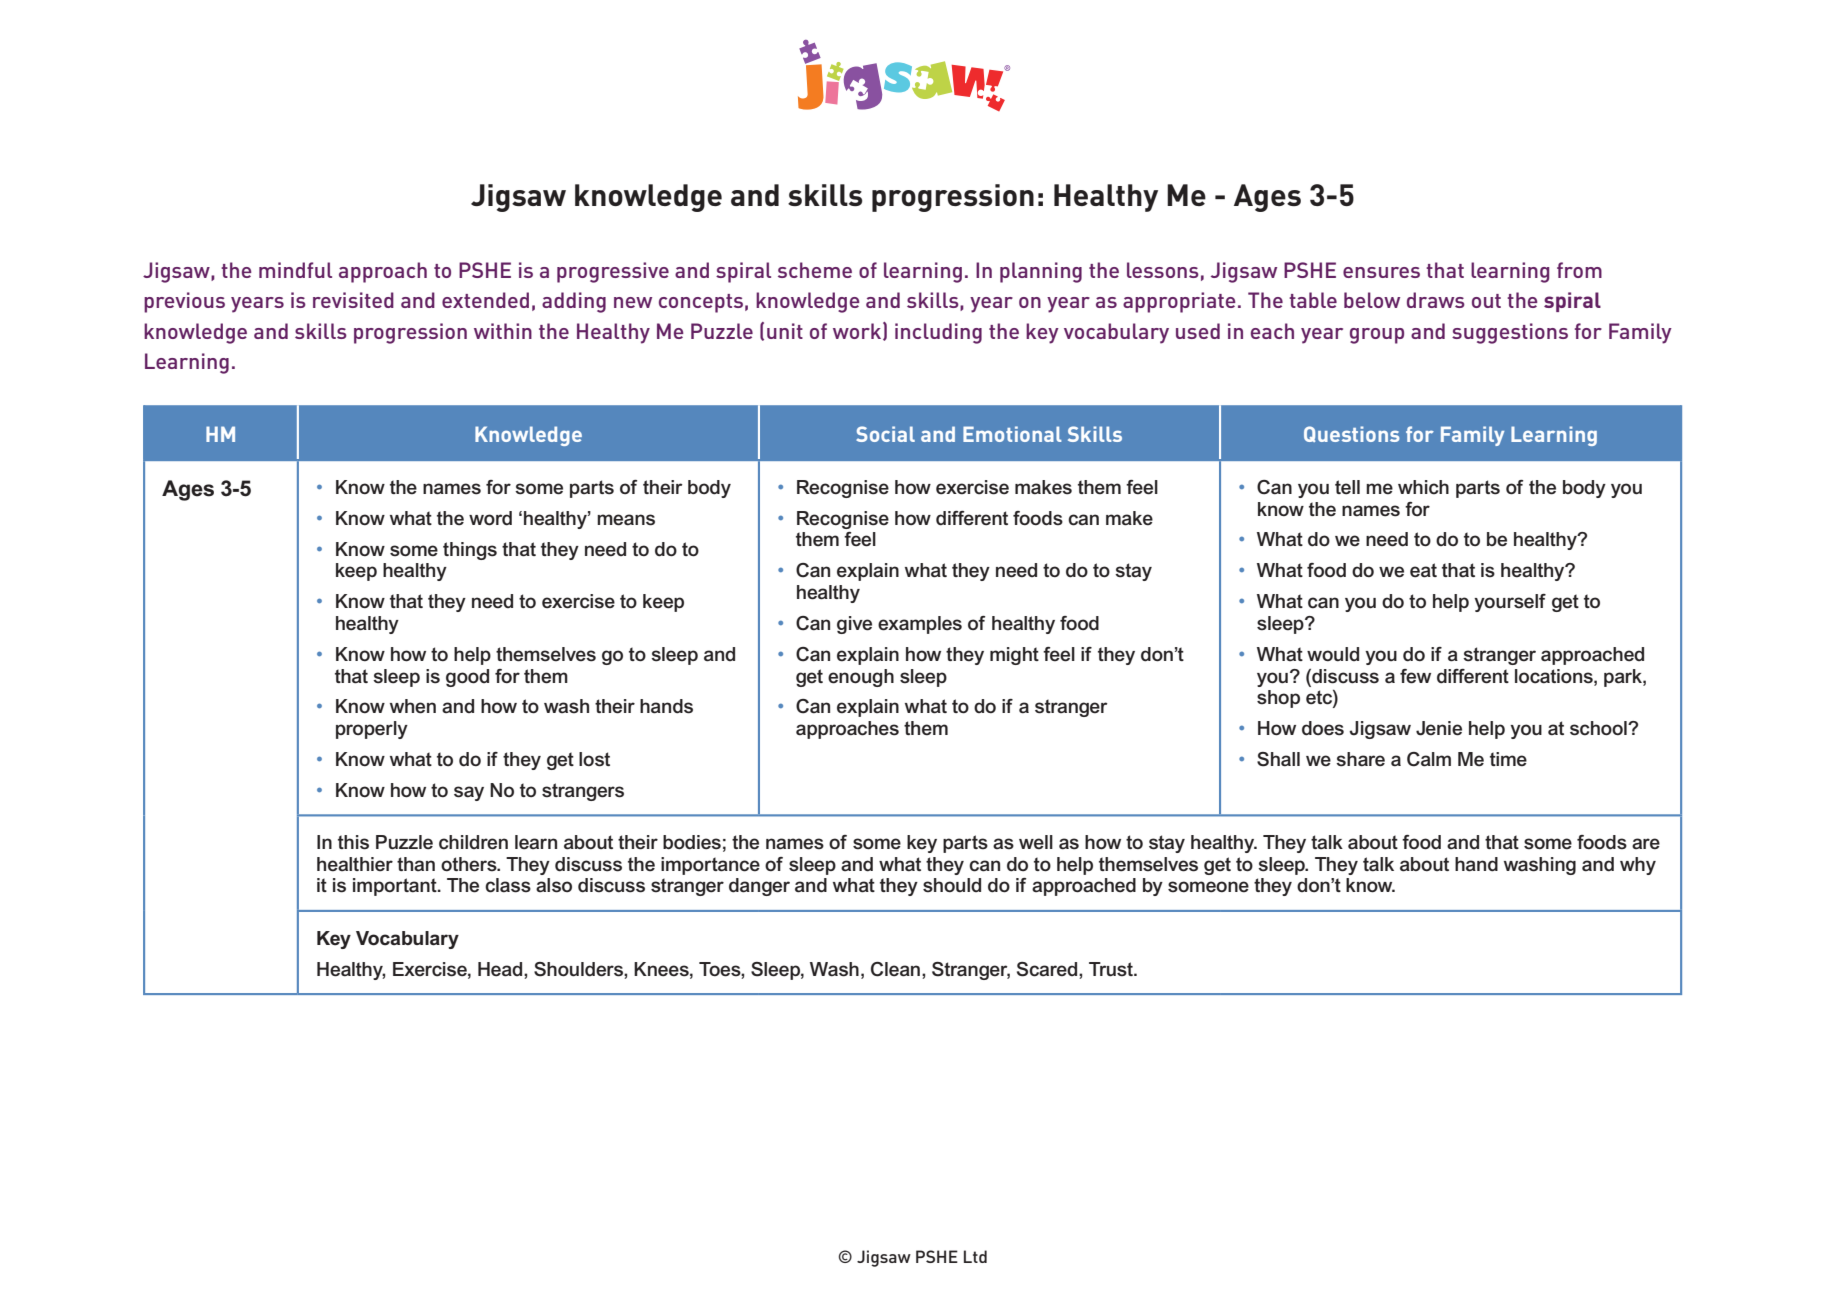 This page has height=1291, width=1826. I want to click on Clean, so click(897, 969).
